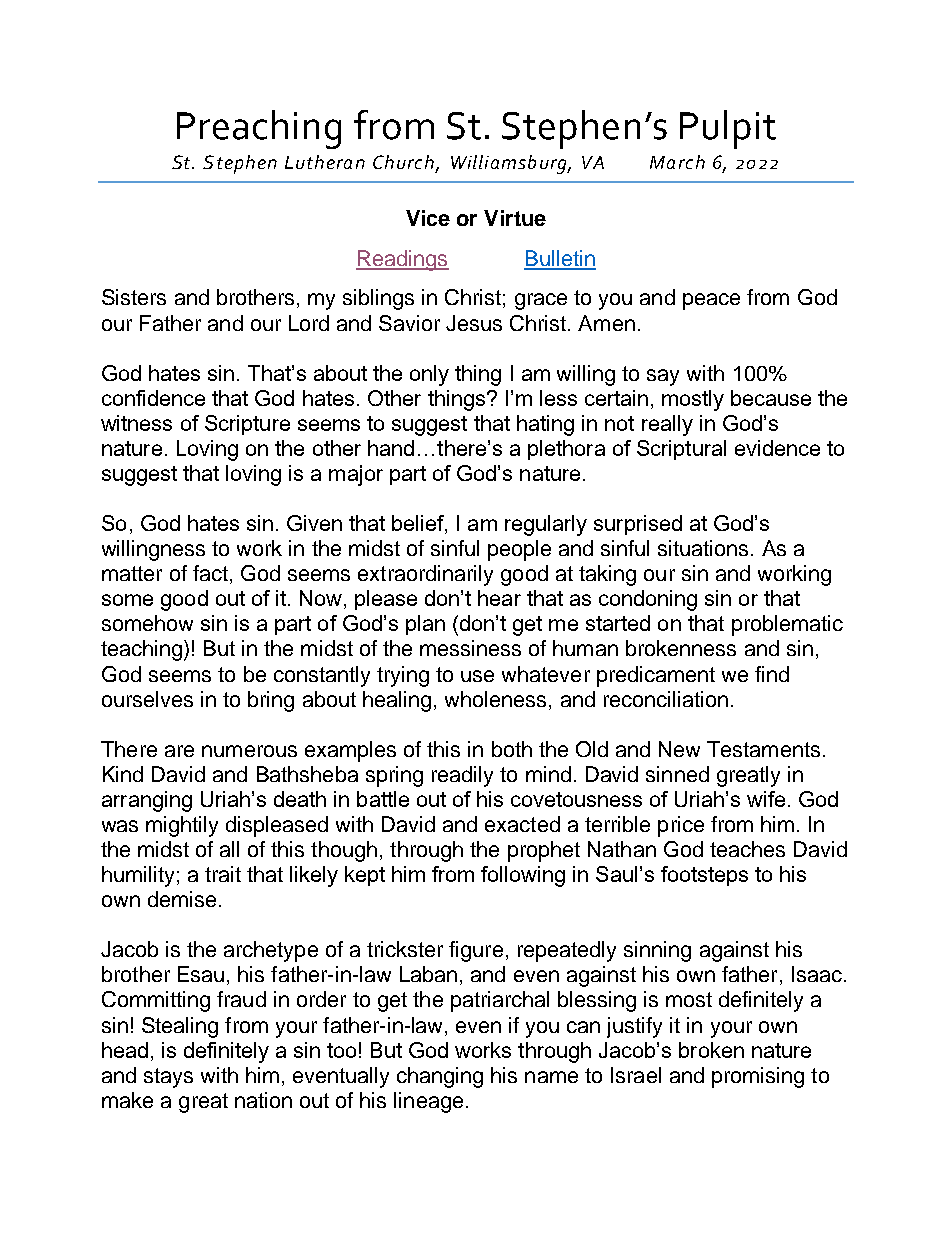  I want to click on only, so click(429, 375).
